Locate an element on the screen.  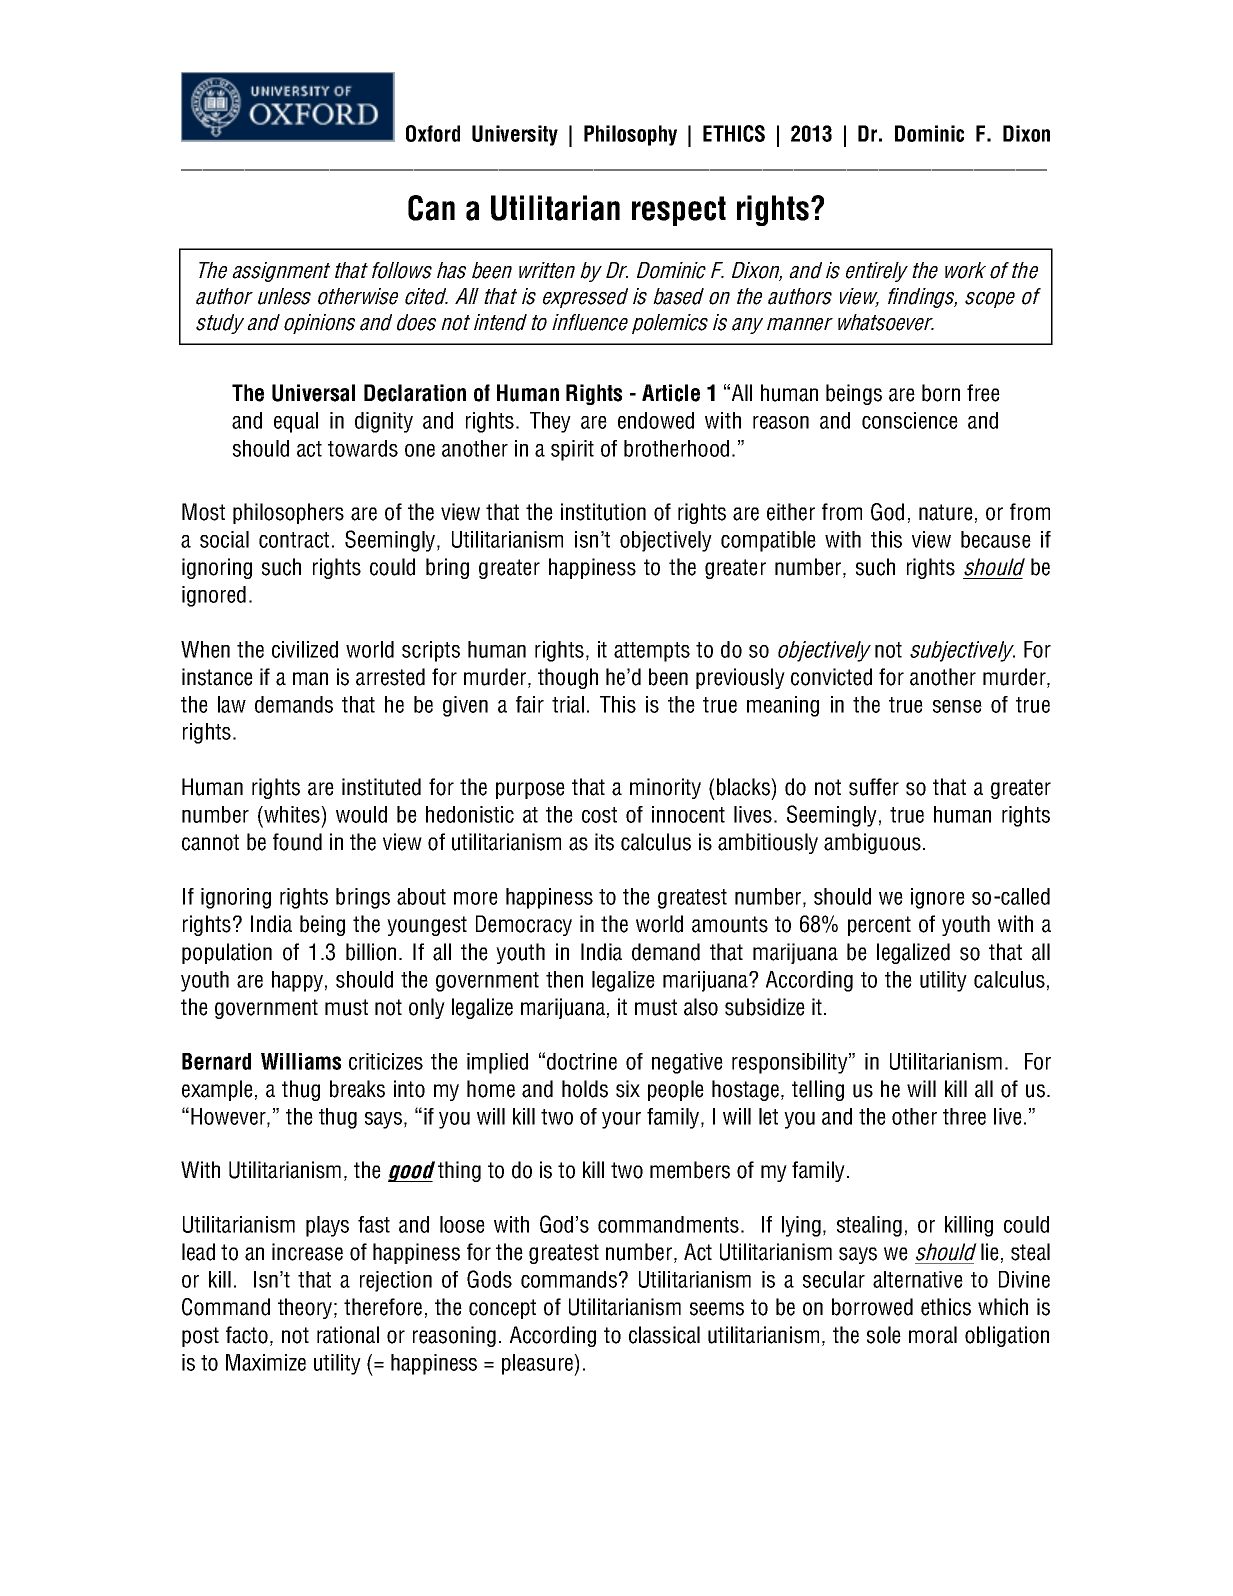
Oxford is located at coordinates (433, 133).
